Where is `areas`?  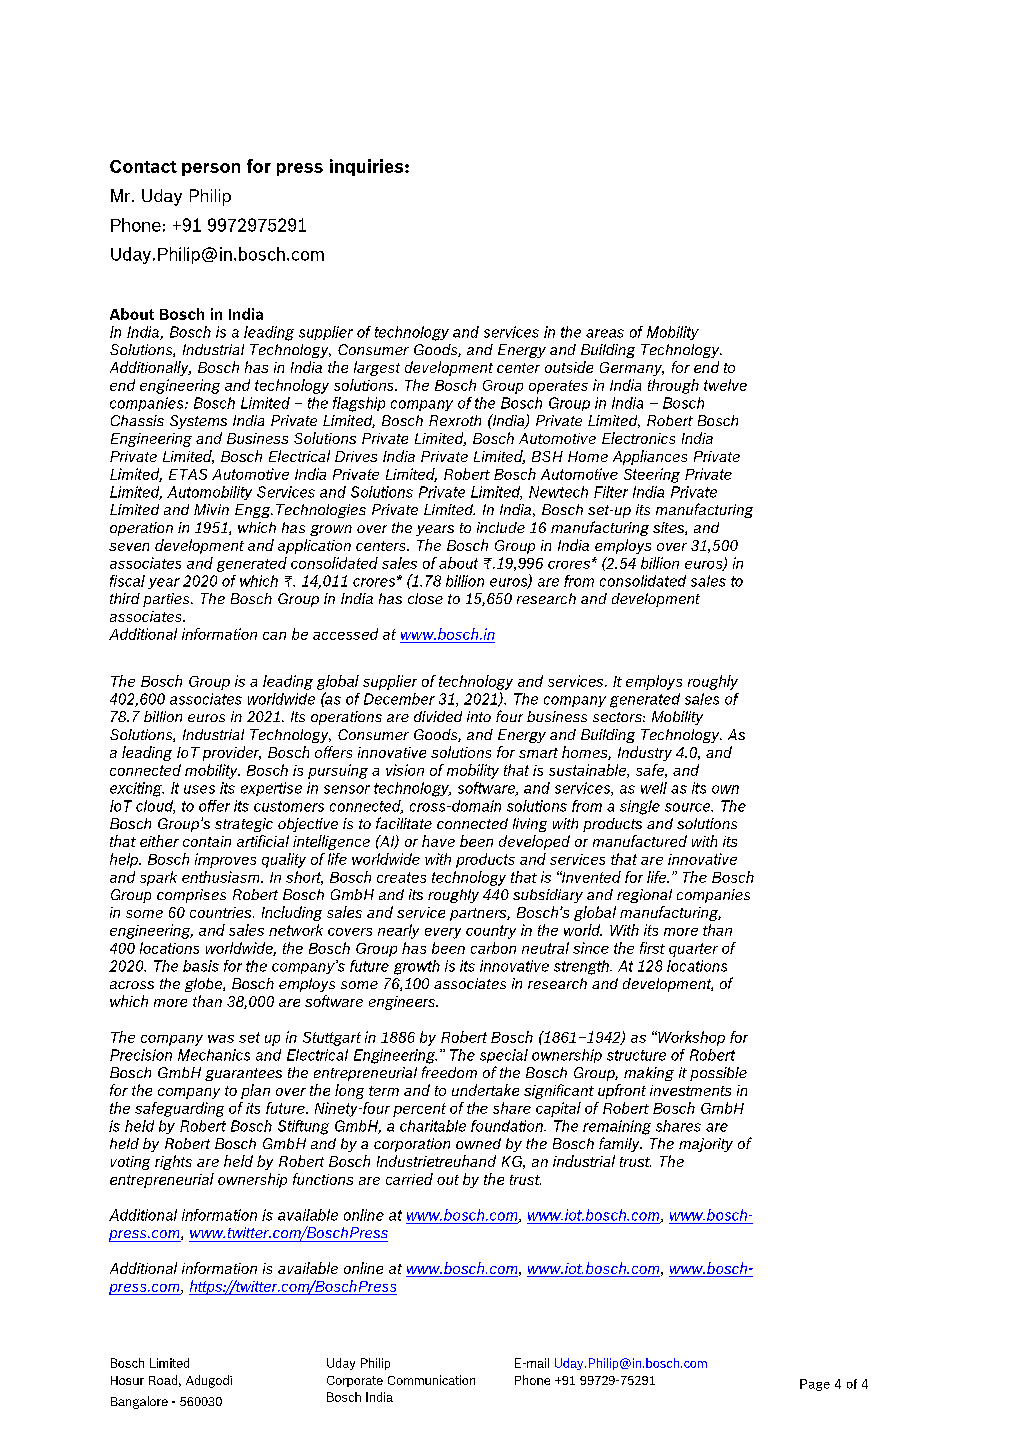 areas is located at coordinates (605, 333).
